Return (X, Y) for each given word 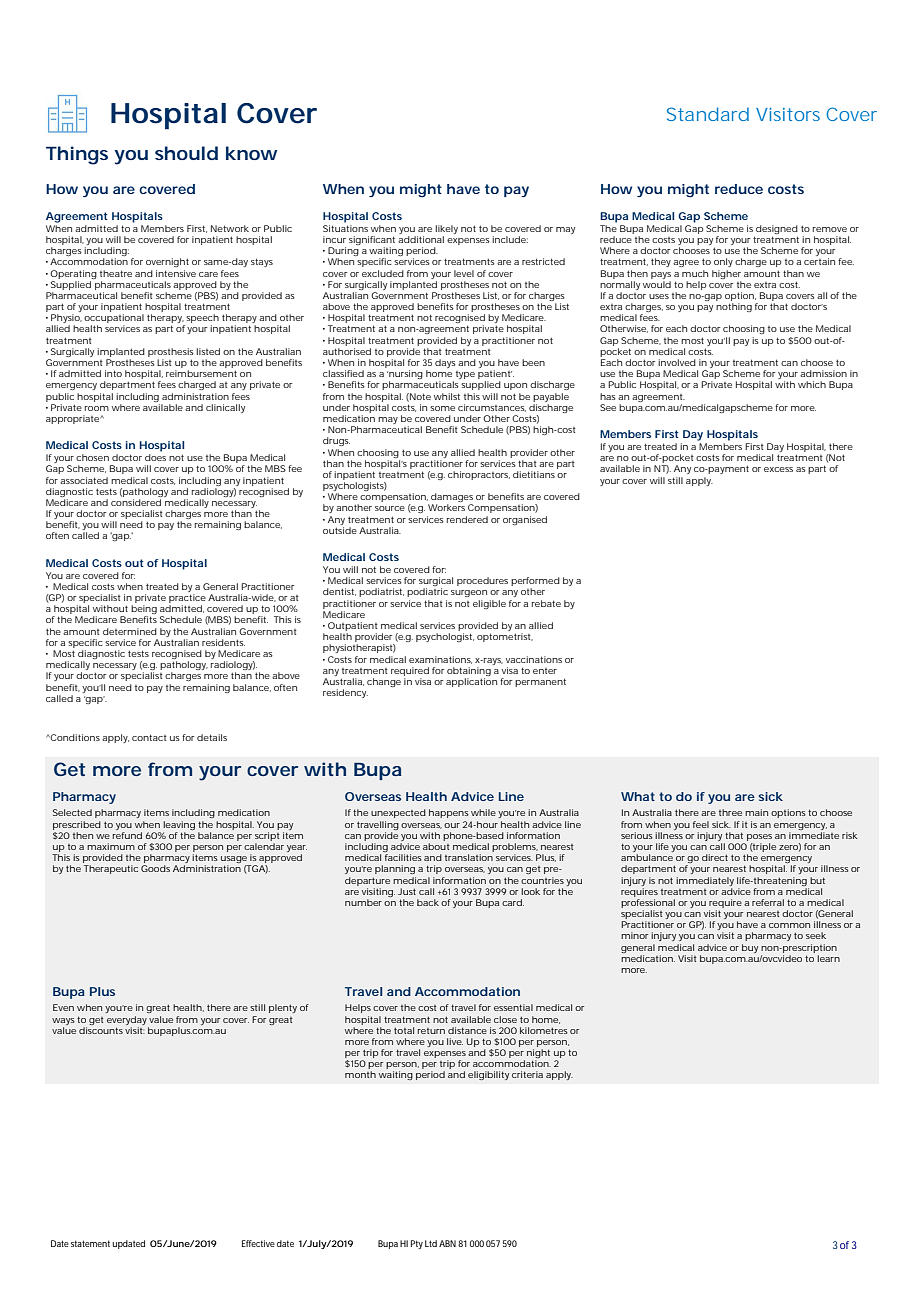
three (730, 812)
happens (449, 813)
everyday (127, 1020)
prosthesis (171, 352)
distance (467, 1030)
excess (778, 469)
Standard (708, 114)
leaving (179, 825)
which (812, 384)
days (445, 363)
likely (446, 229)
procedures (482, 581)
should (186, 153)
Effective (258, 1243)
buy (750, 948)
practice (187, 600)
